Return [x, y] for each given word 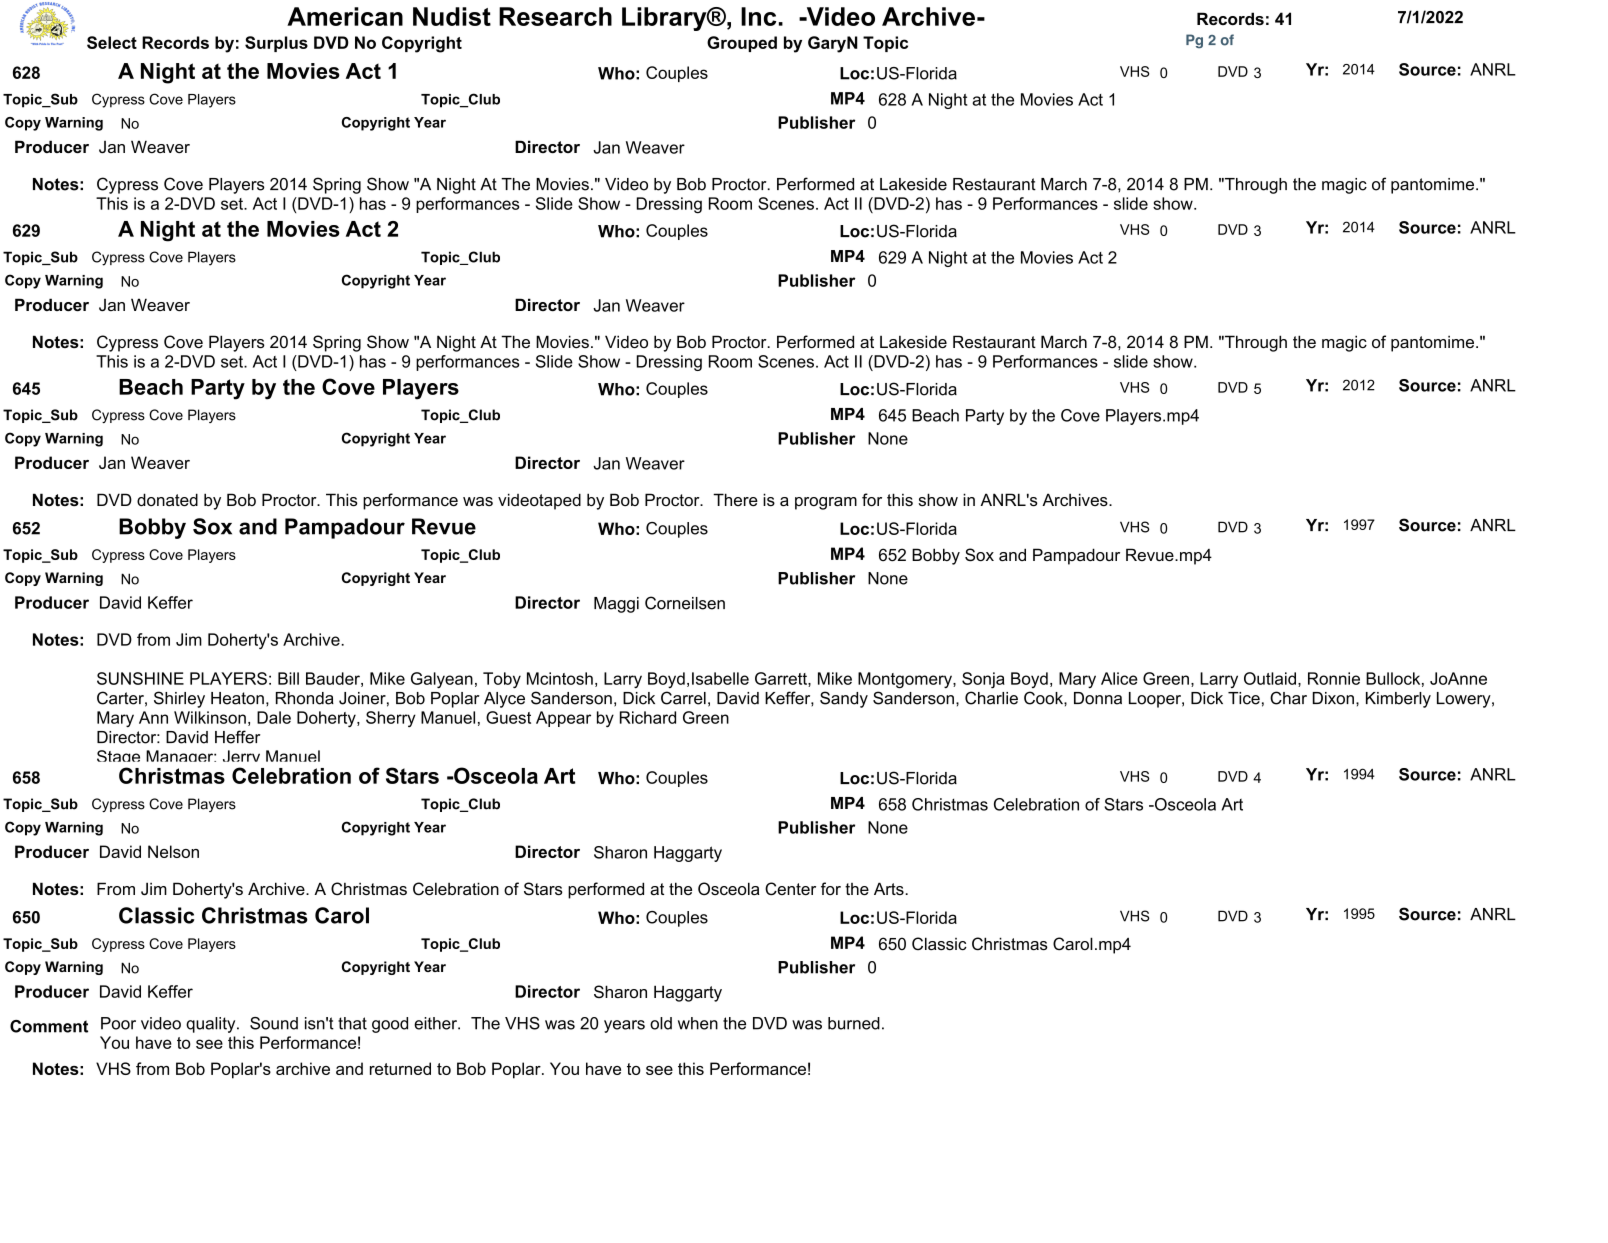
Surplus [276, 44]
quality [212, 1025]
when [698, 1023]
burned [854, 1023]
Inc [758, 16]
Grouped [742, 44]
